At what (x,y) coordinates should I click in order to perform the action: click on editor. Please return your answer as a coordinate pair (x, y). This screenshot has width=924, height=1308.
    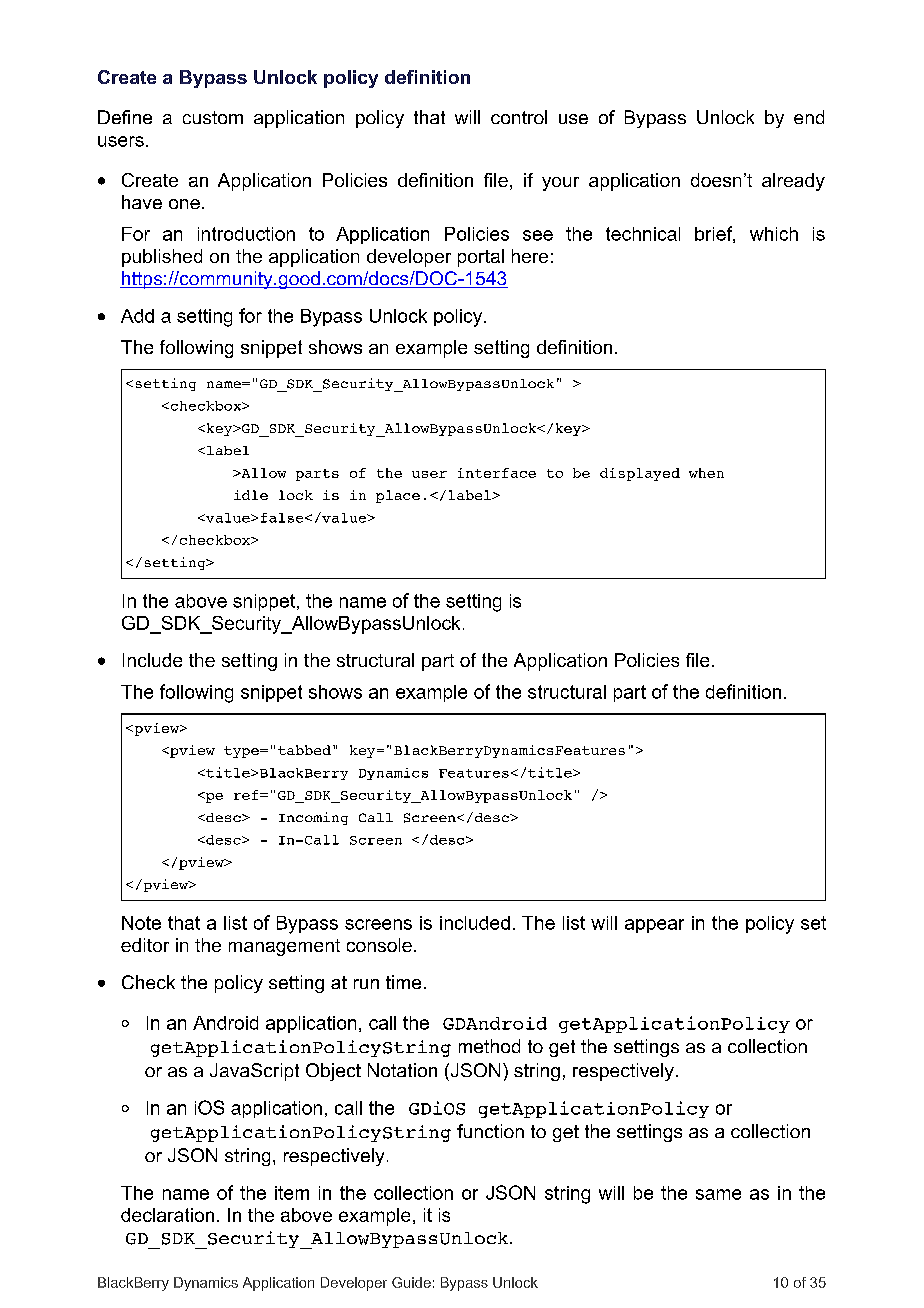
    Looking at the image, I should click on (145, 945).
